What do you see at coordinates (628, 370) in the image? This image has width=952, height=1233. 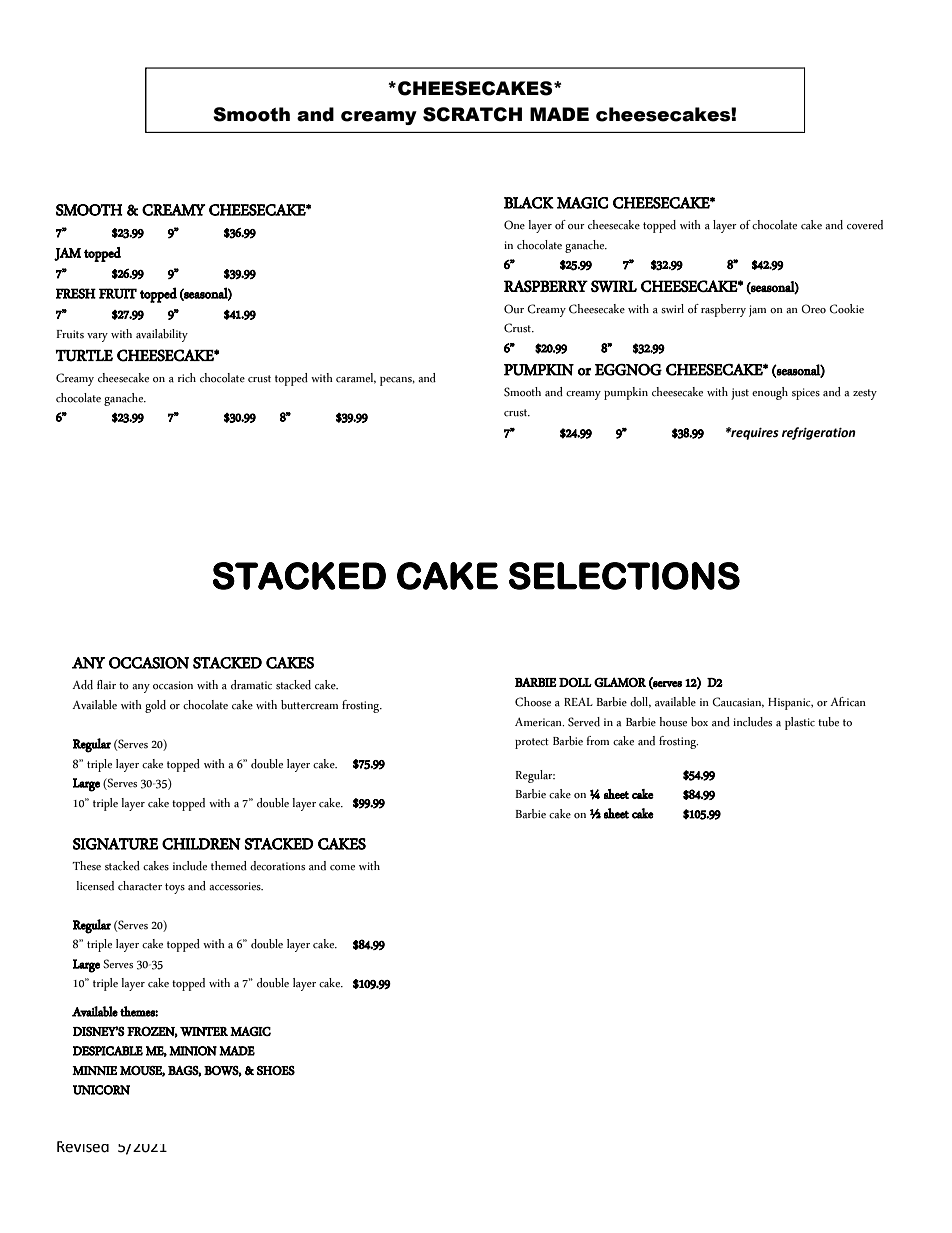 I see `EGGNOG` at bounding box center [628, 370].
